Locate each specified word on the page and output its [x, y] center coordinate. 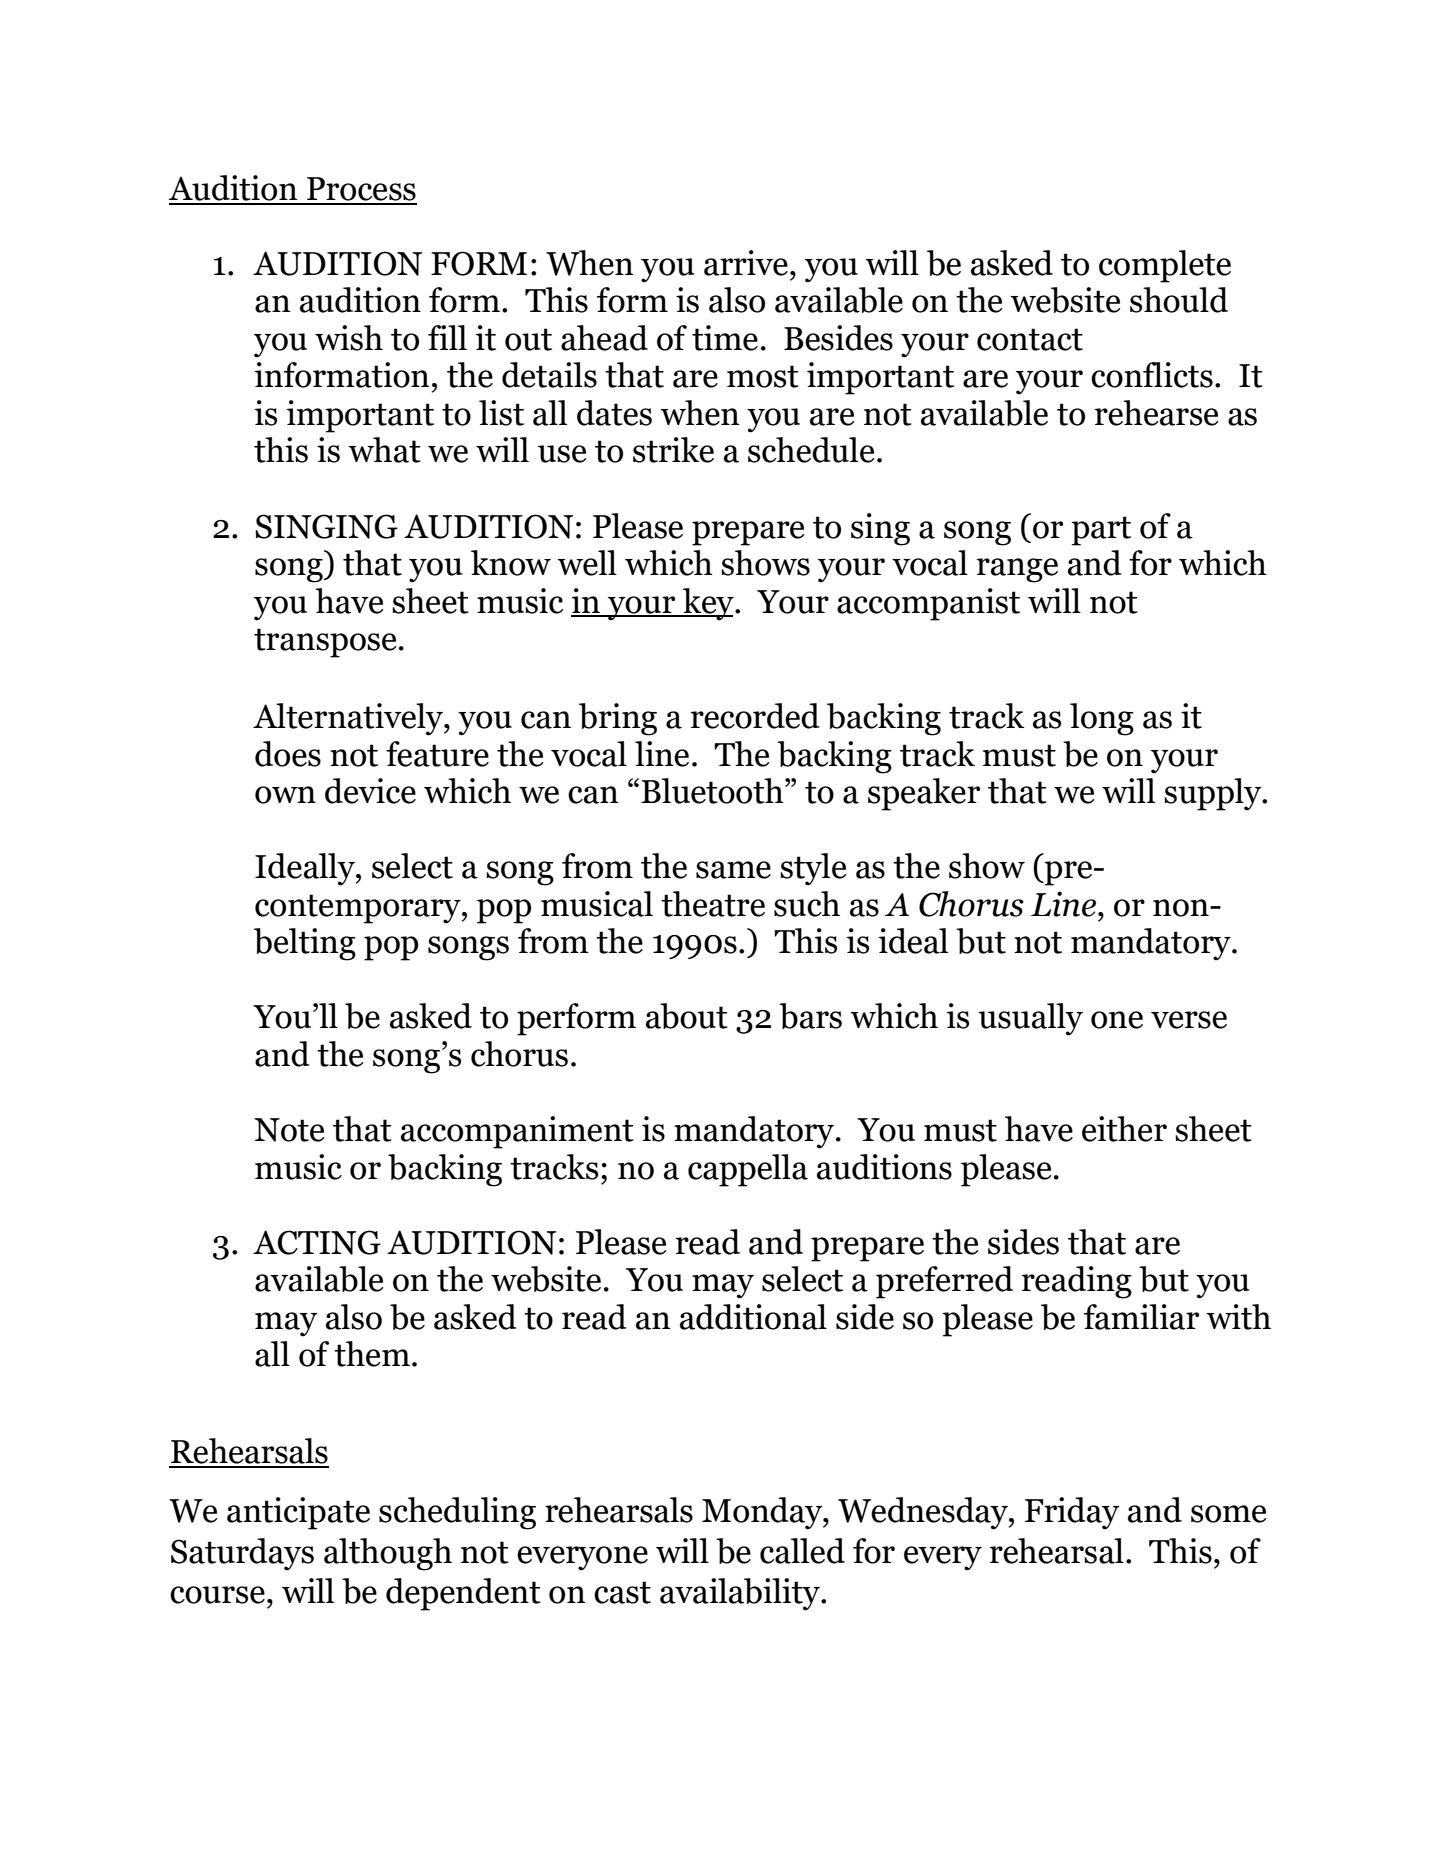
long [1102, 719]
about [687, 1016]
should [1179, 300]
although [388, 1554]
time [725, 338]
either [1124, 1129]
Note [289, 1130]
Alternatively [349, 719]
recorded [755, 716]
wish [349, 338]
